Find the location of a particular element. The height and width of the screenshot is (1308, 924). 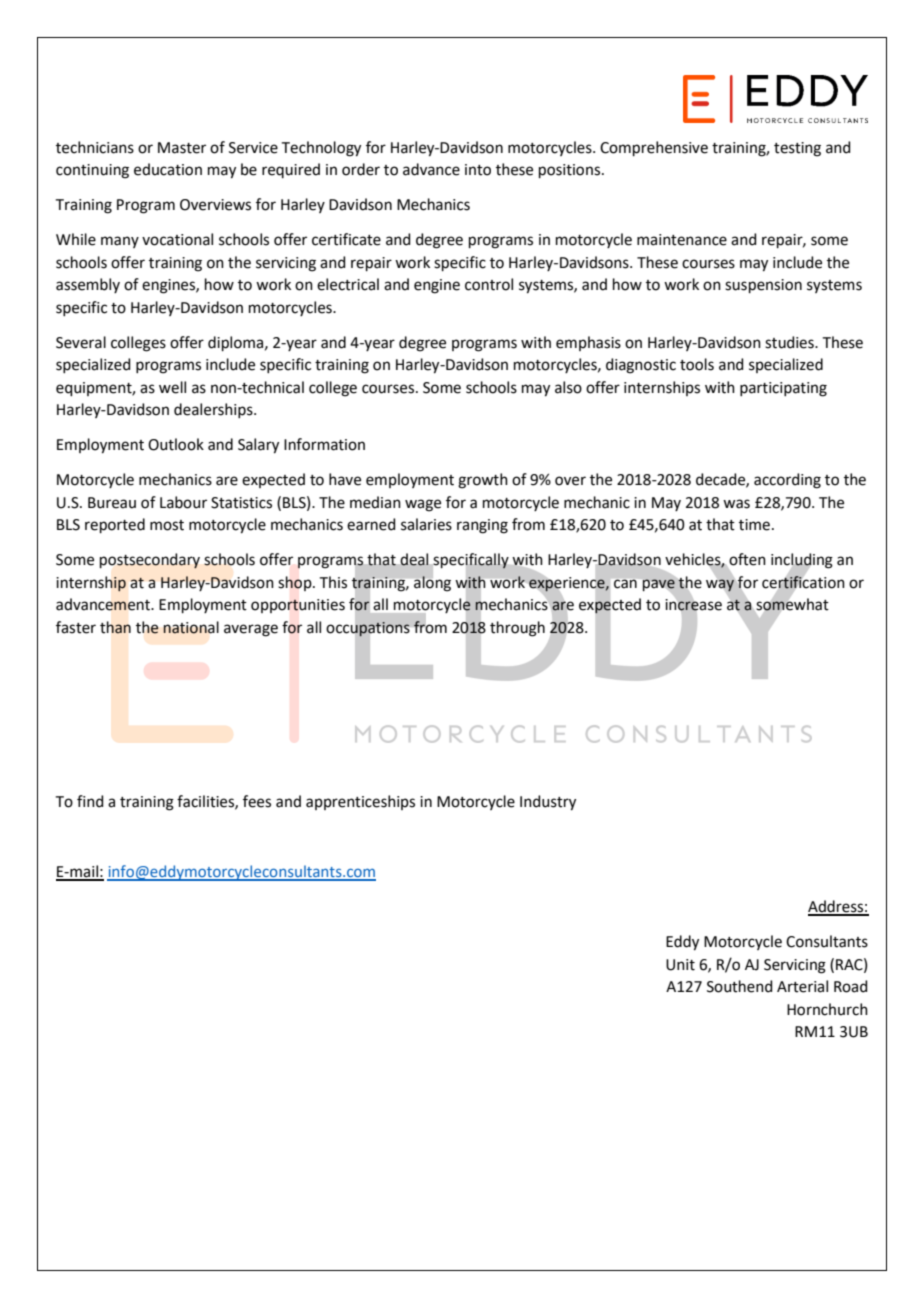

apprenticeships is located at coordinates (360, 802).
